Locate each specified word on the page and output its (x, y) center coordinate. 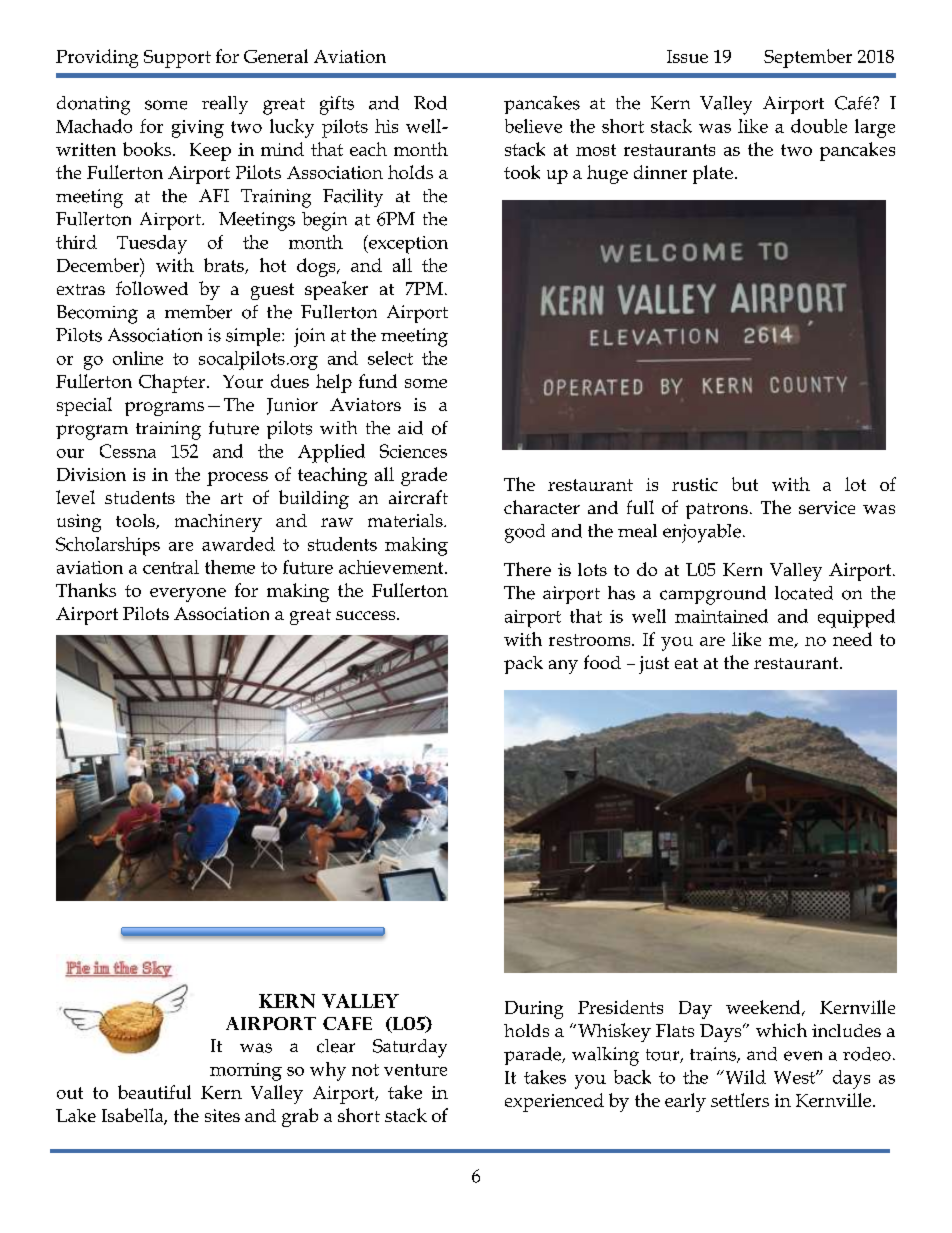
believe (533, 126)
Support (177, 59)
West (795, 1077)
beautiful (154, 1092)
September (808, 58)
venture (415, 1070)
